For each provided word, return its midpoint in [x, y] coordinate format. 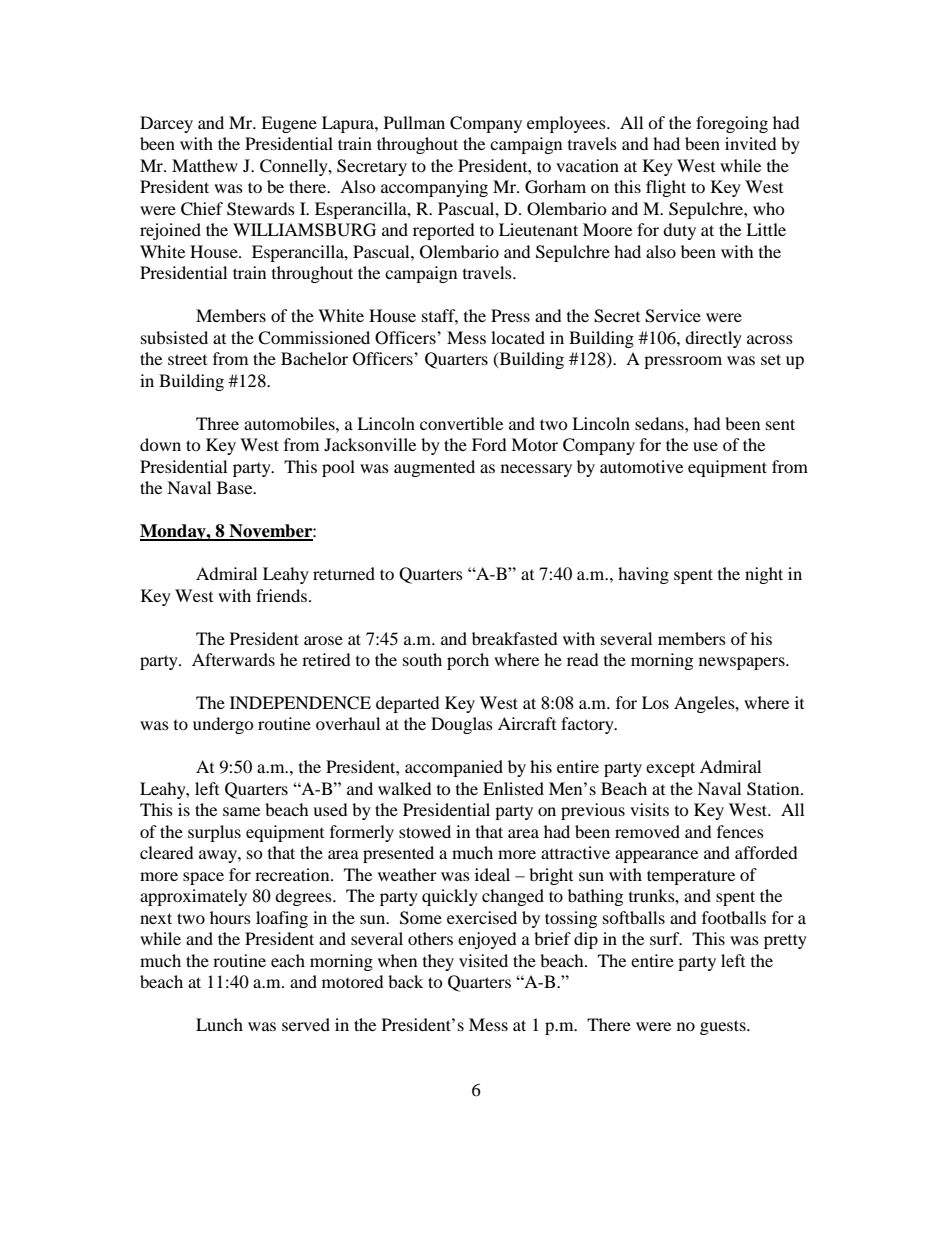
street [187, 359]
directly [713, 339]
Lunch [219, 1024]
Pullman [414, 122]
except [670, 769]
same [241, 811]
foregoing [732, 124]
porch [468, 661]
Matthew [205, 165]
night [764, 575]
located [518, 337]
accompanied [454, 768]
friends [283, 595]
